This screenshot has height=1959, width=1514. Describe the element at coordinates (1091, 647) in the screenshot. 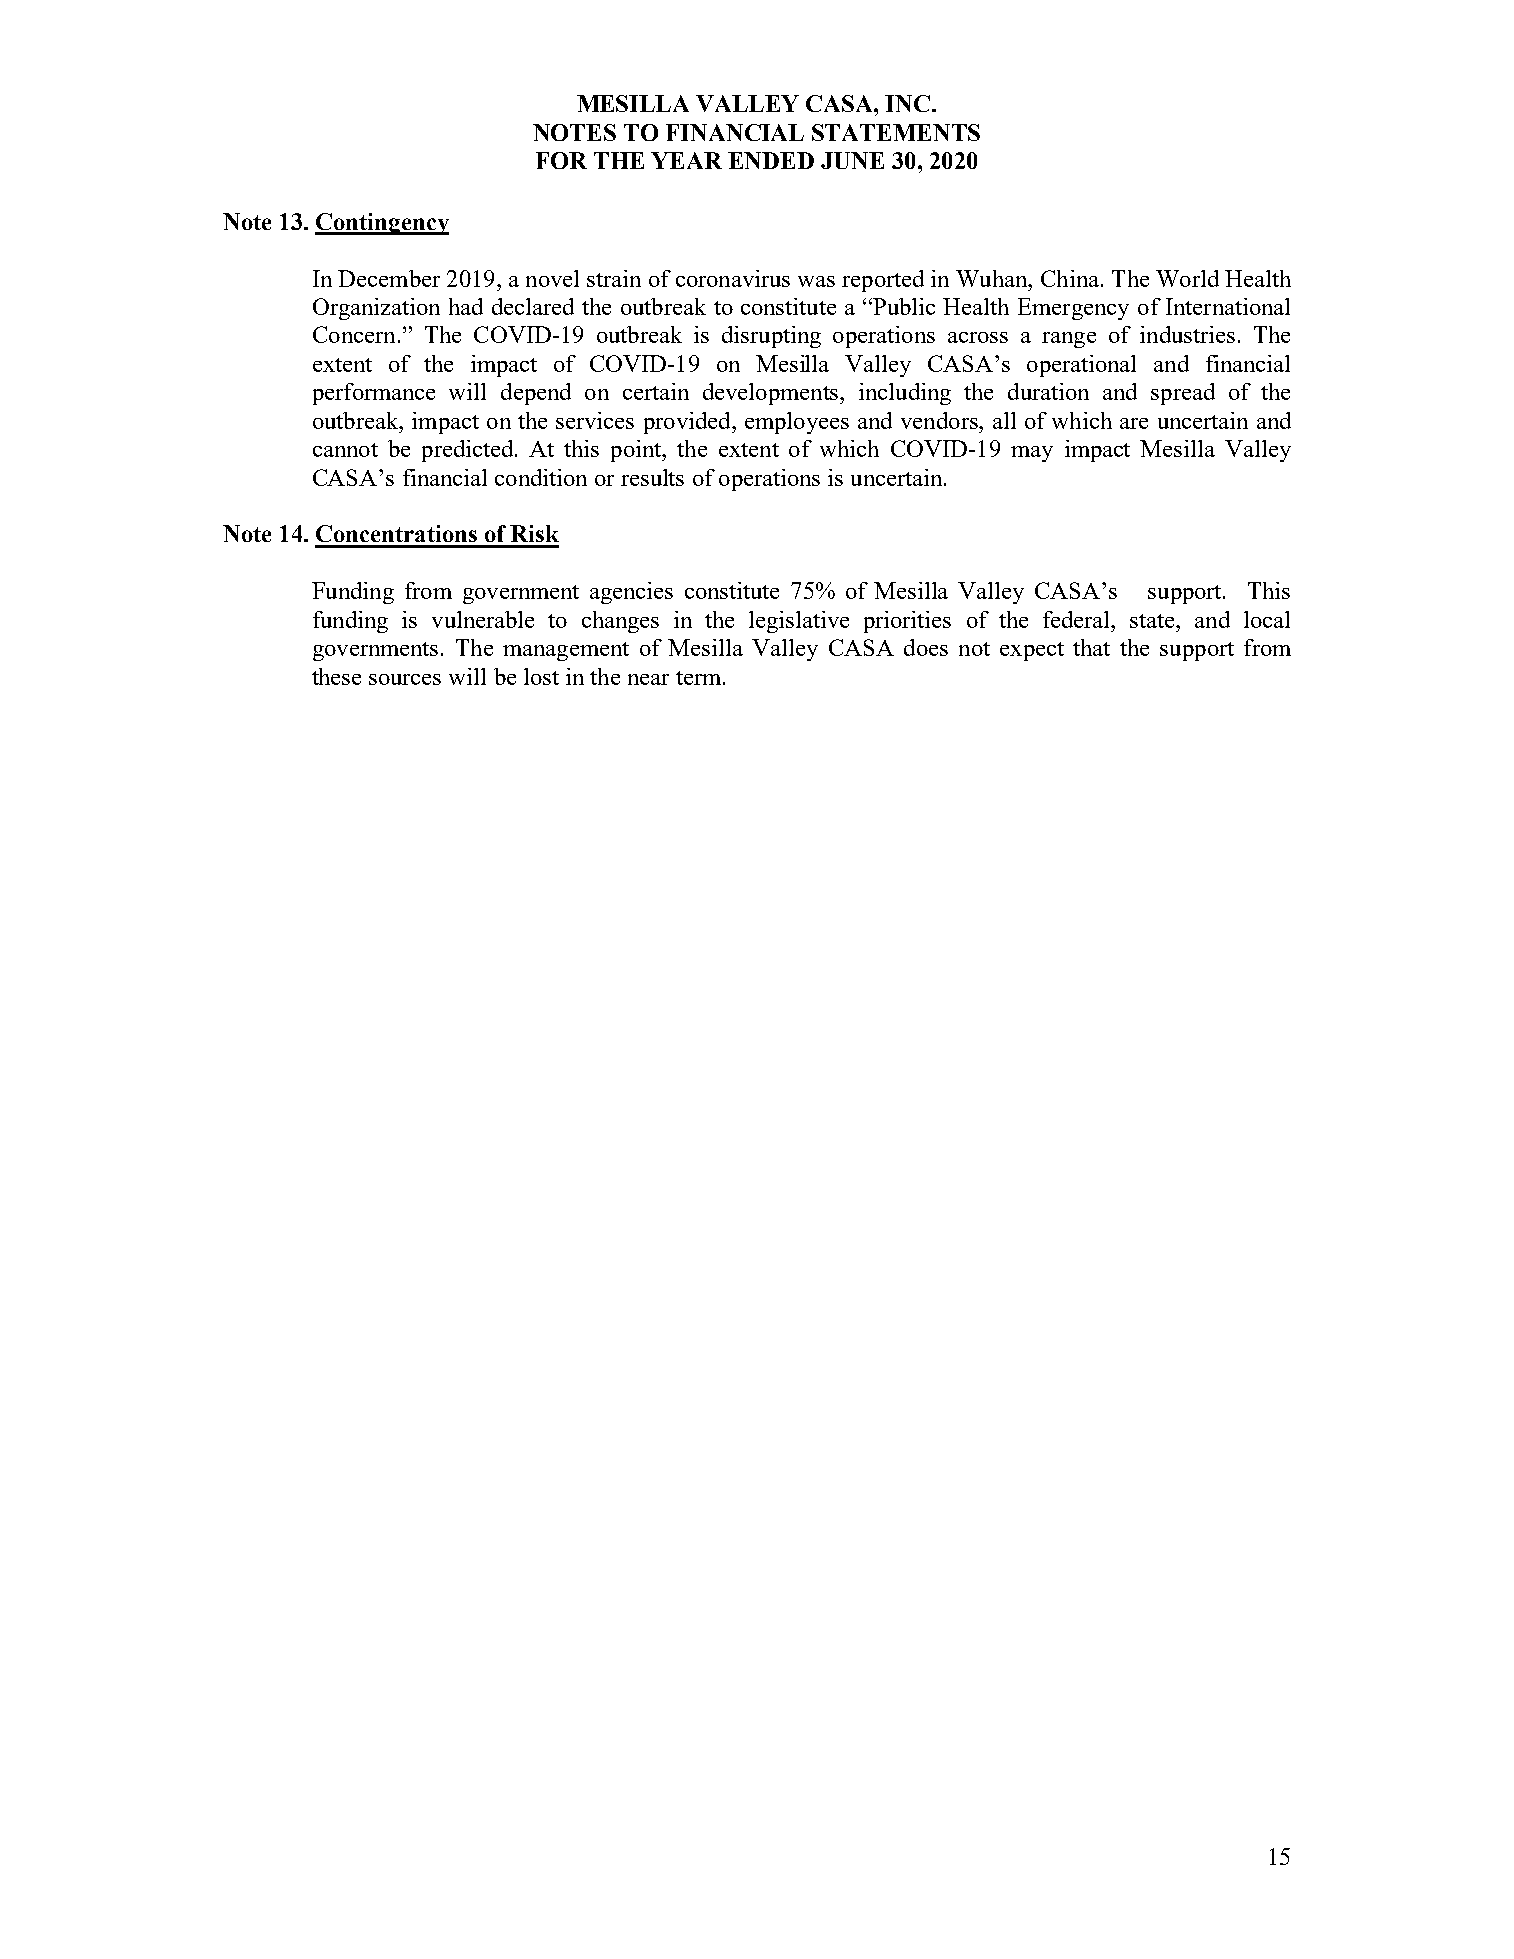

I see `that` at that location.
